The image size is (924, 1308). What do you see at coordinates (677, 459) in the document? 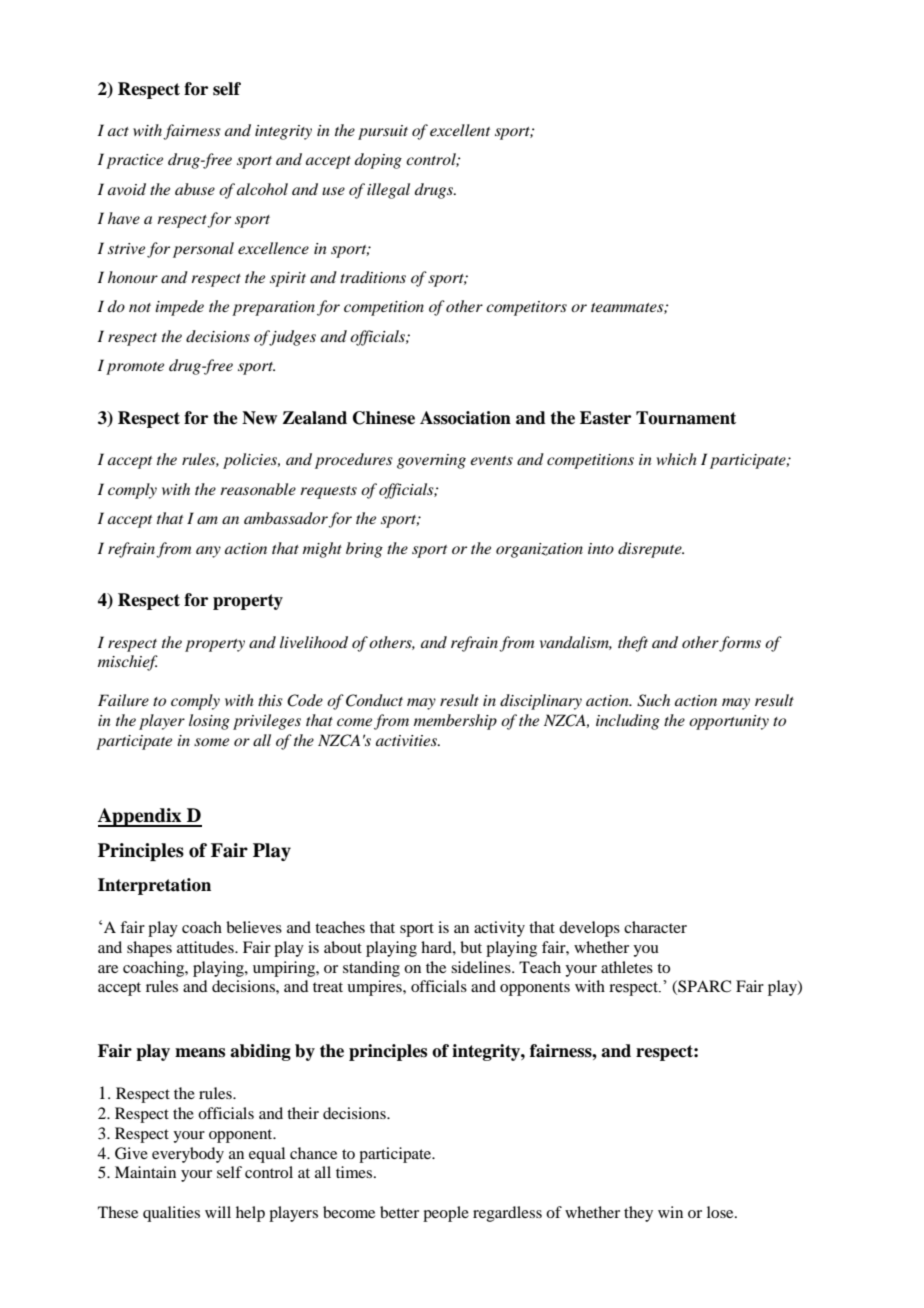
I see `which` at bounding box center [677, 459].
